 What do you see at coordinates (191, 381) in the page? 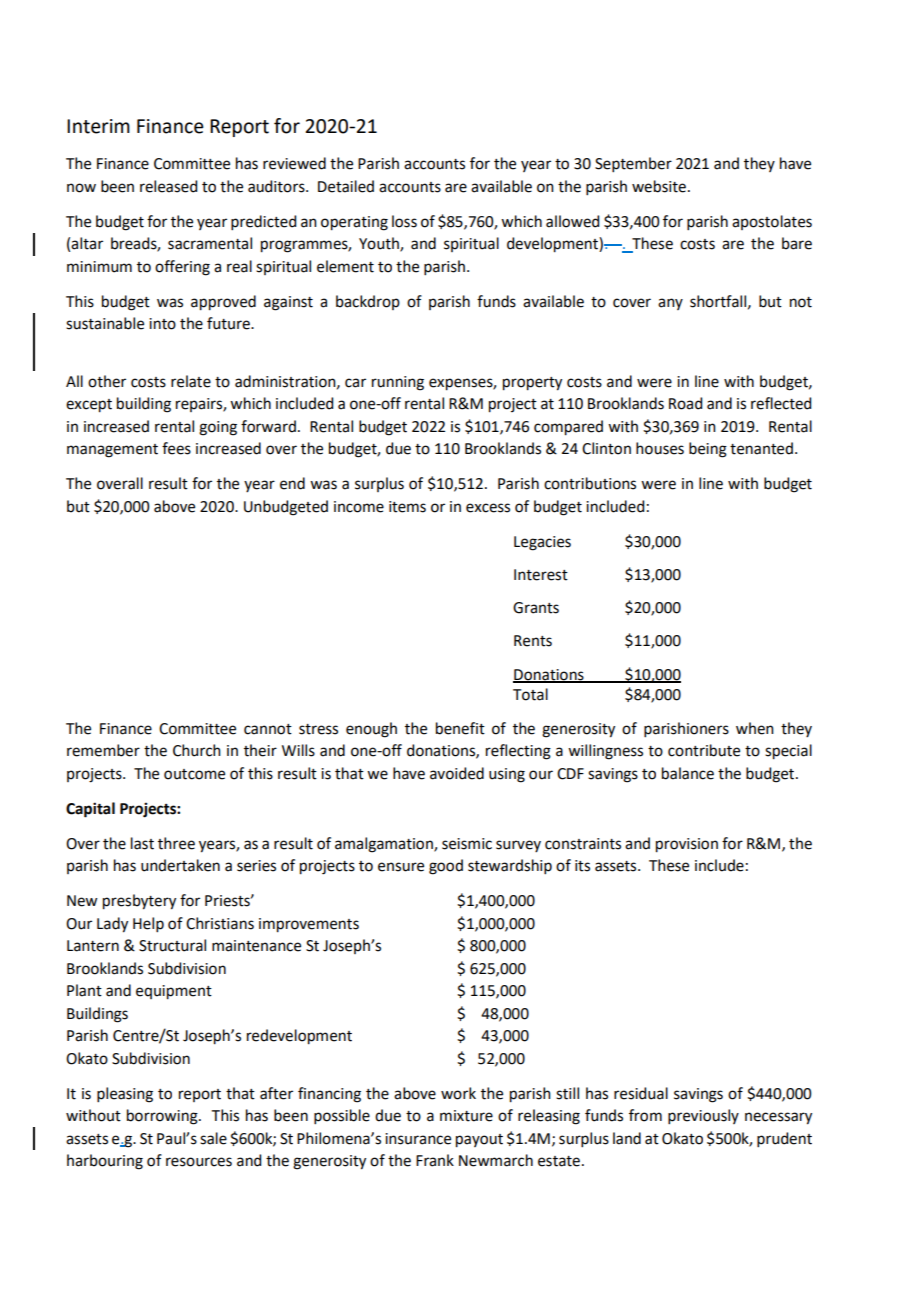
I see `relate` at bounding box center [191, 381].
